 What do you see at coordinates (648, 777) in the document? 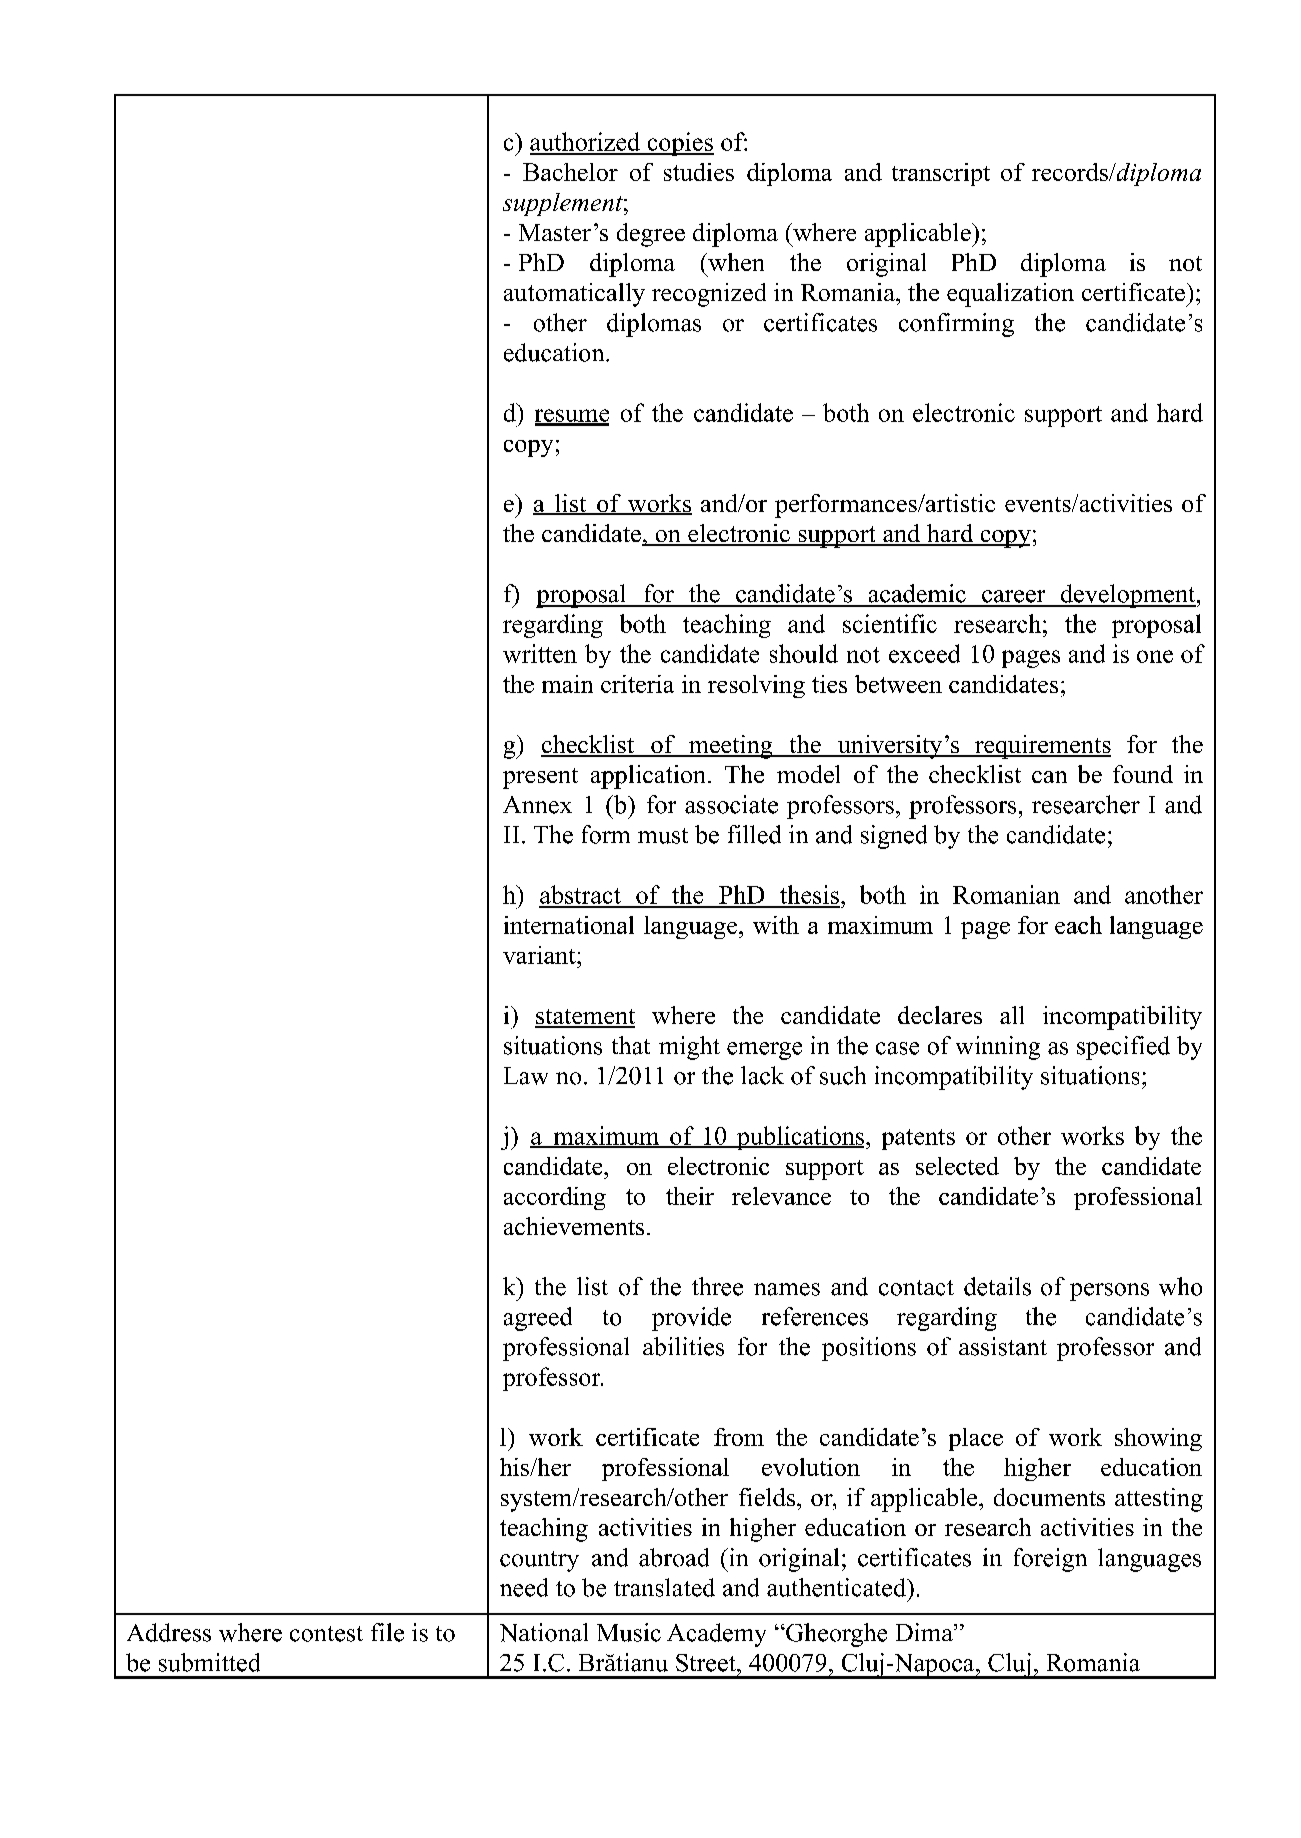
I see `application` at bounding box center [648, 777].
